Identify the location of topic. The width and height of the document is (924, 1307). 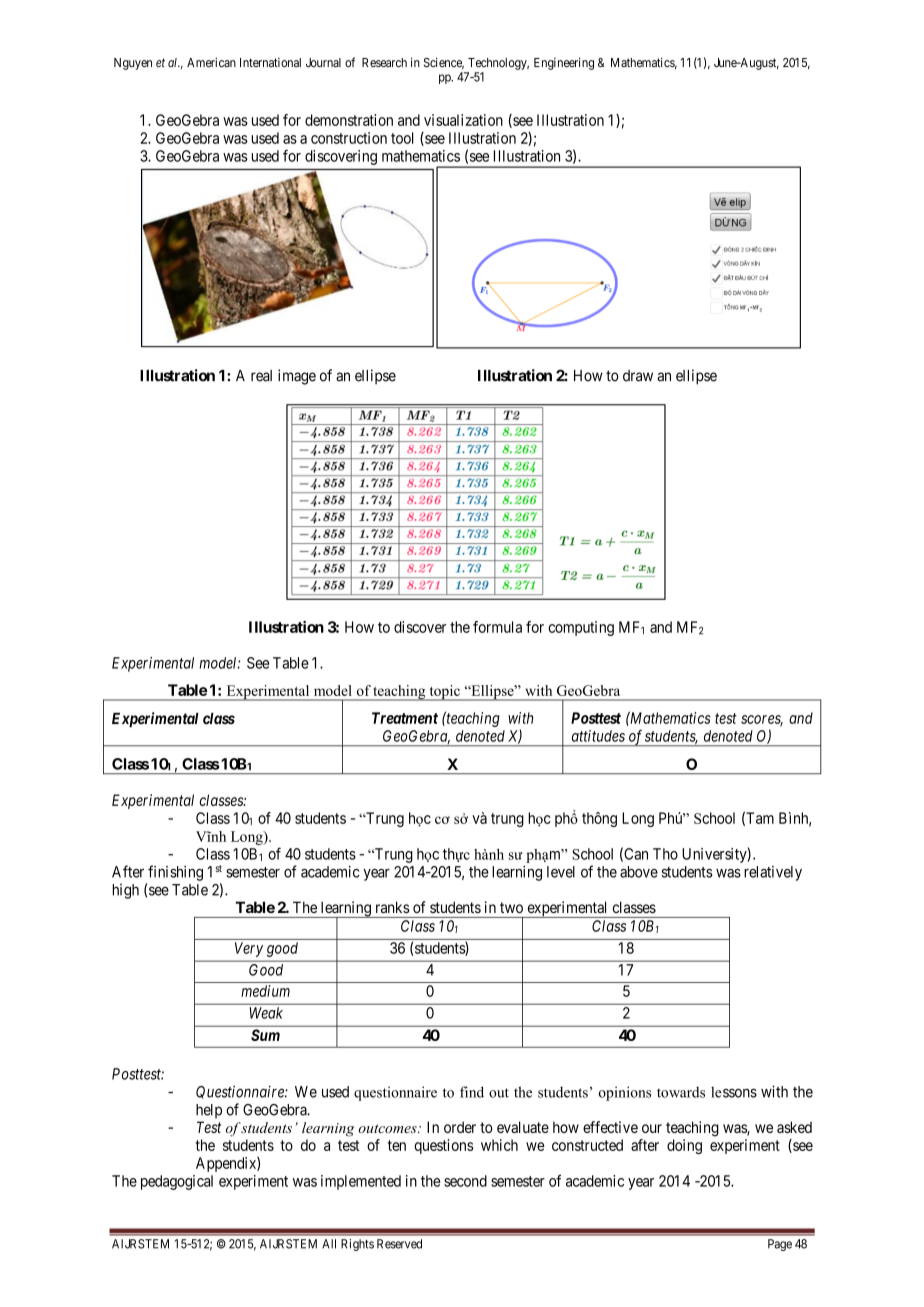
(444, 693).
